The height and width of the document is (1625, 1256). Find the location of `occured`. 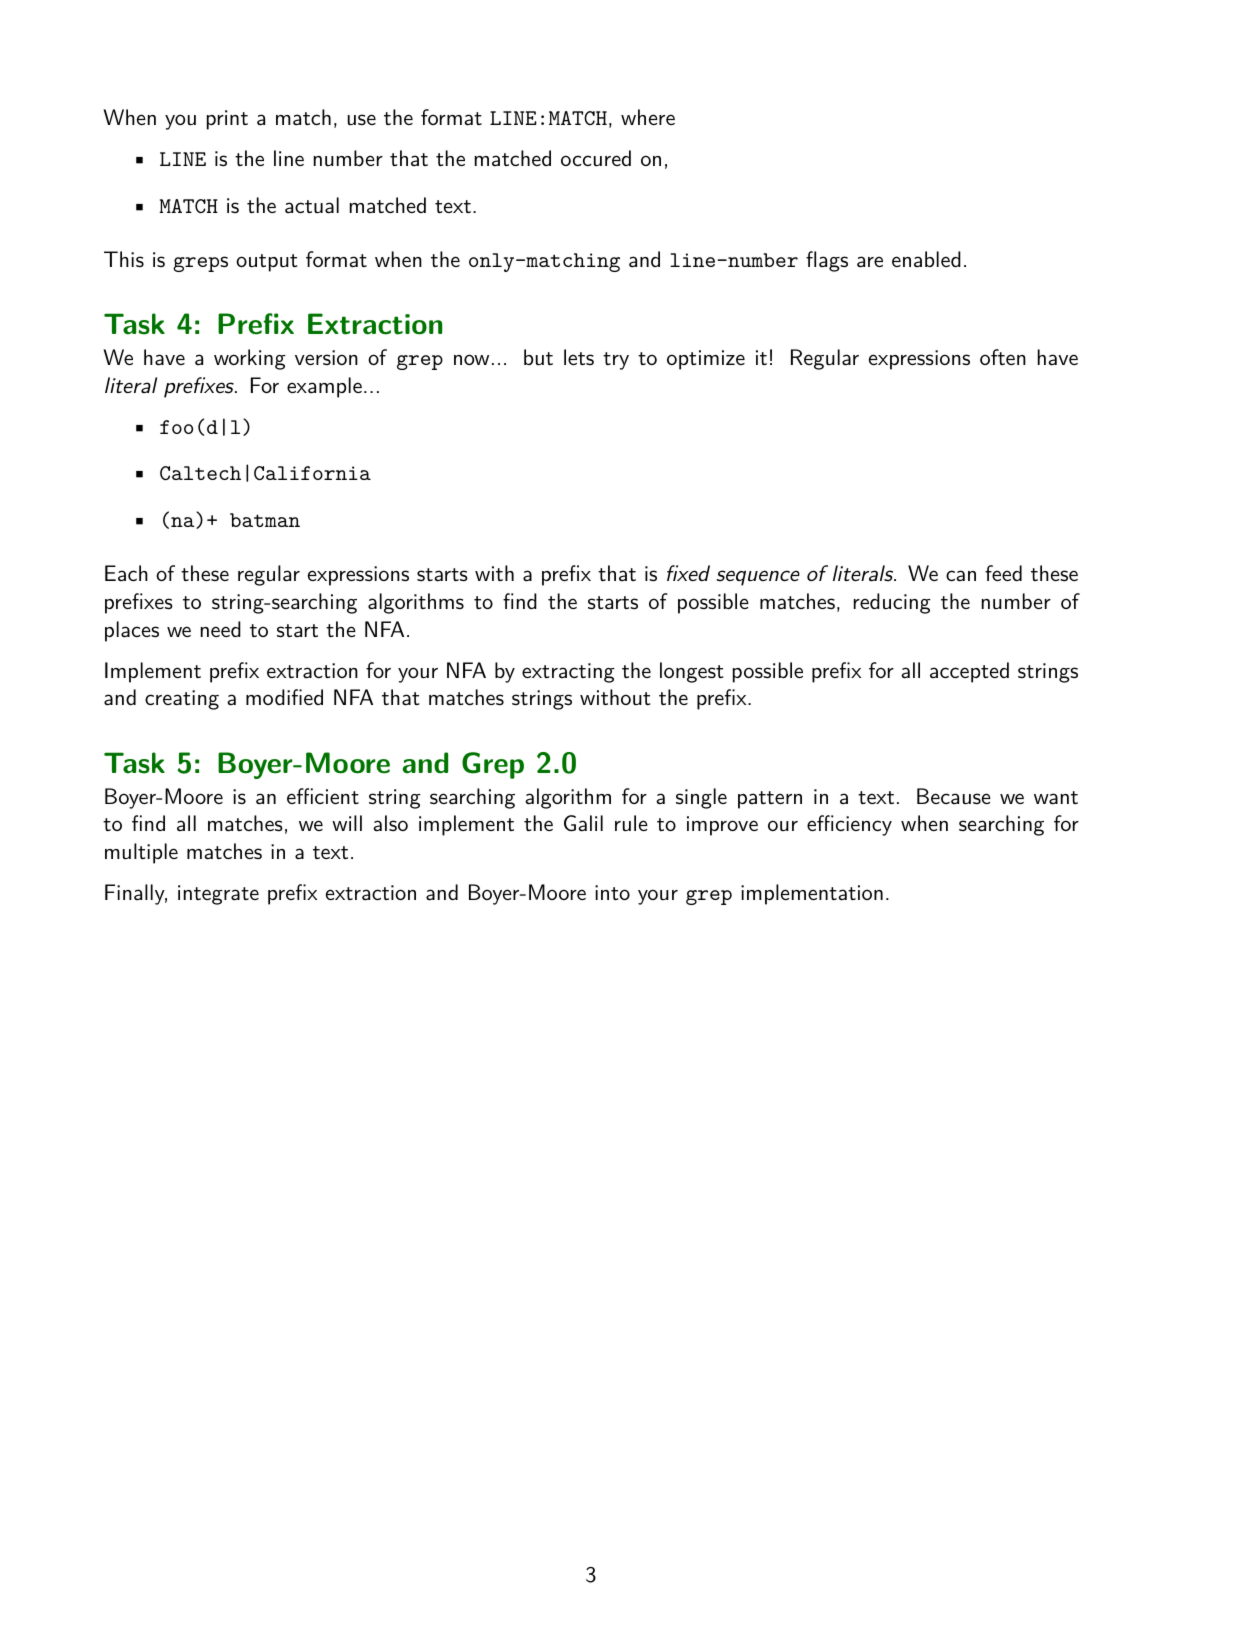

occured is located at coordinates (596, 158).
